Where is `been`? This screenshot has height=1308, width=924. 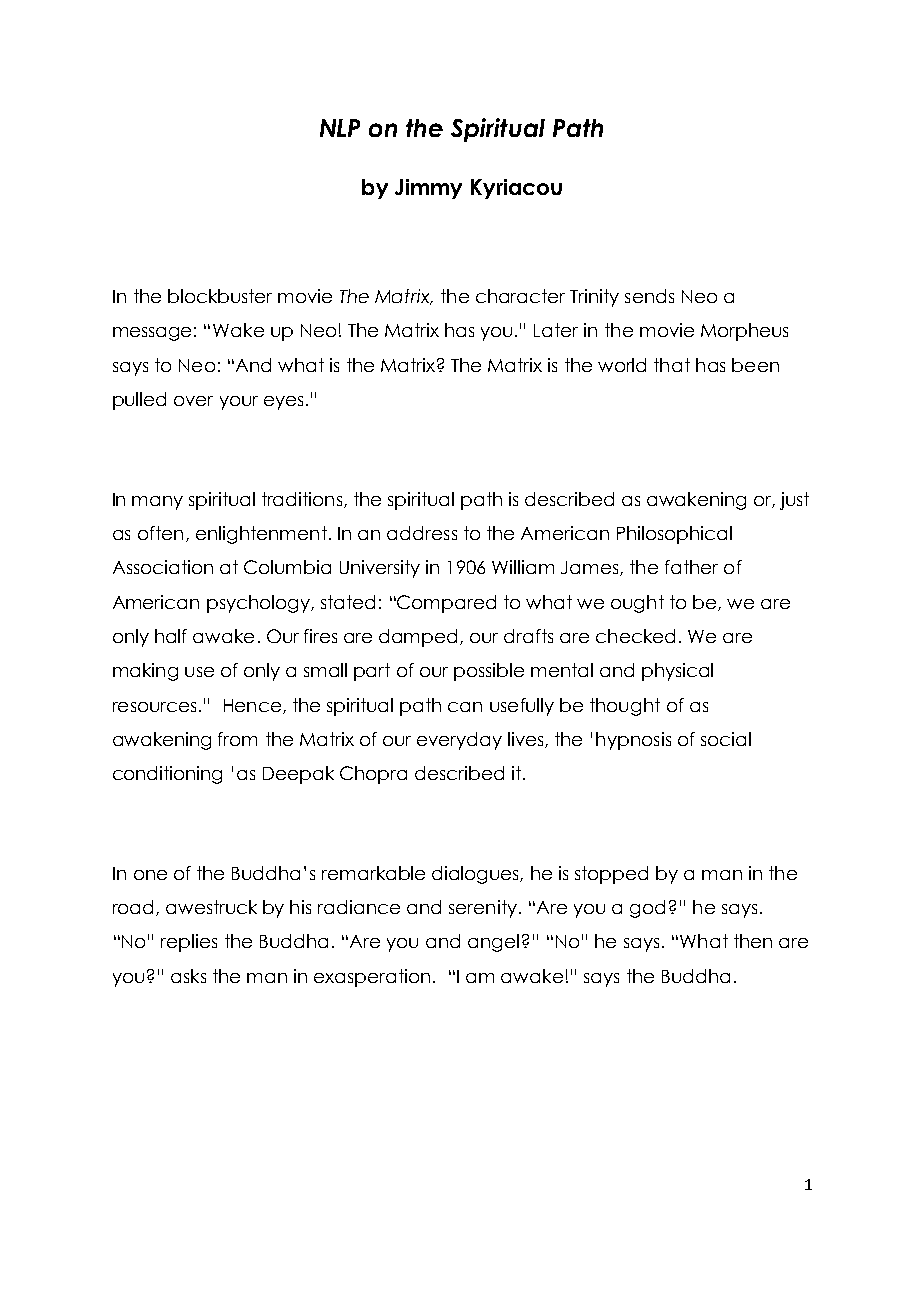
been is located at coordinates (755, 365).
